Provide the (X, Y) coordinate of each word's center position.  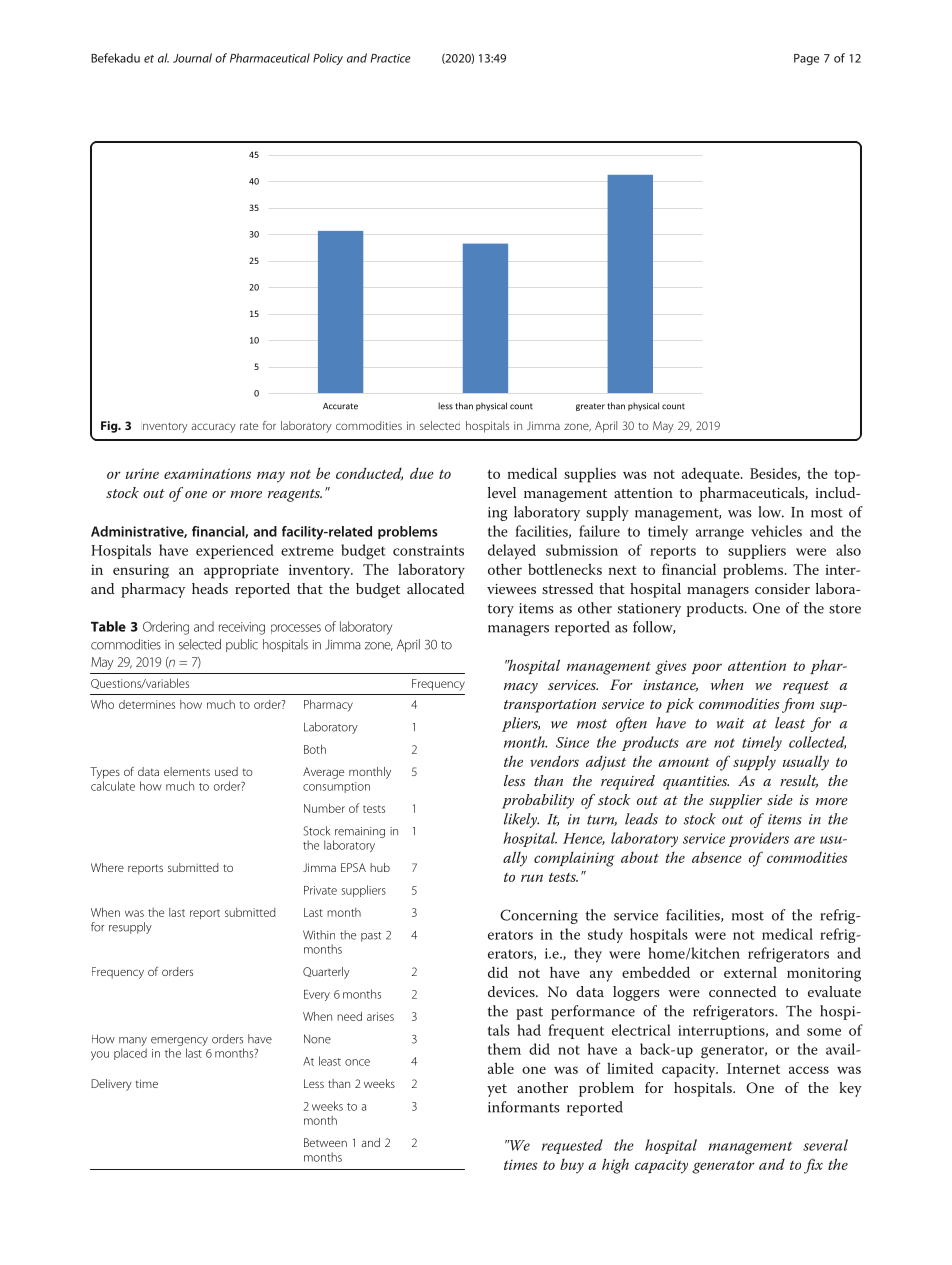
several (825, 1145)
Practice (391, 58)
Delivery (111, 1085)
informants (524, 1107)
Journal (192, 58)
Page (806, 59)
